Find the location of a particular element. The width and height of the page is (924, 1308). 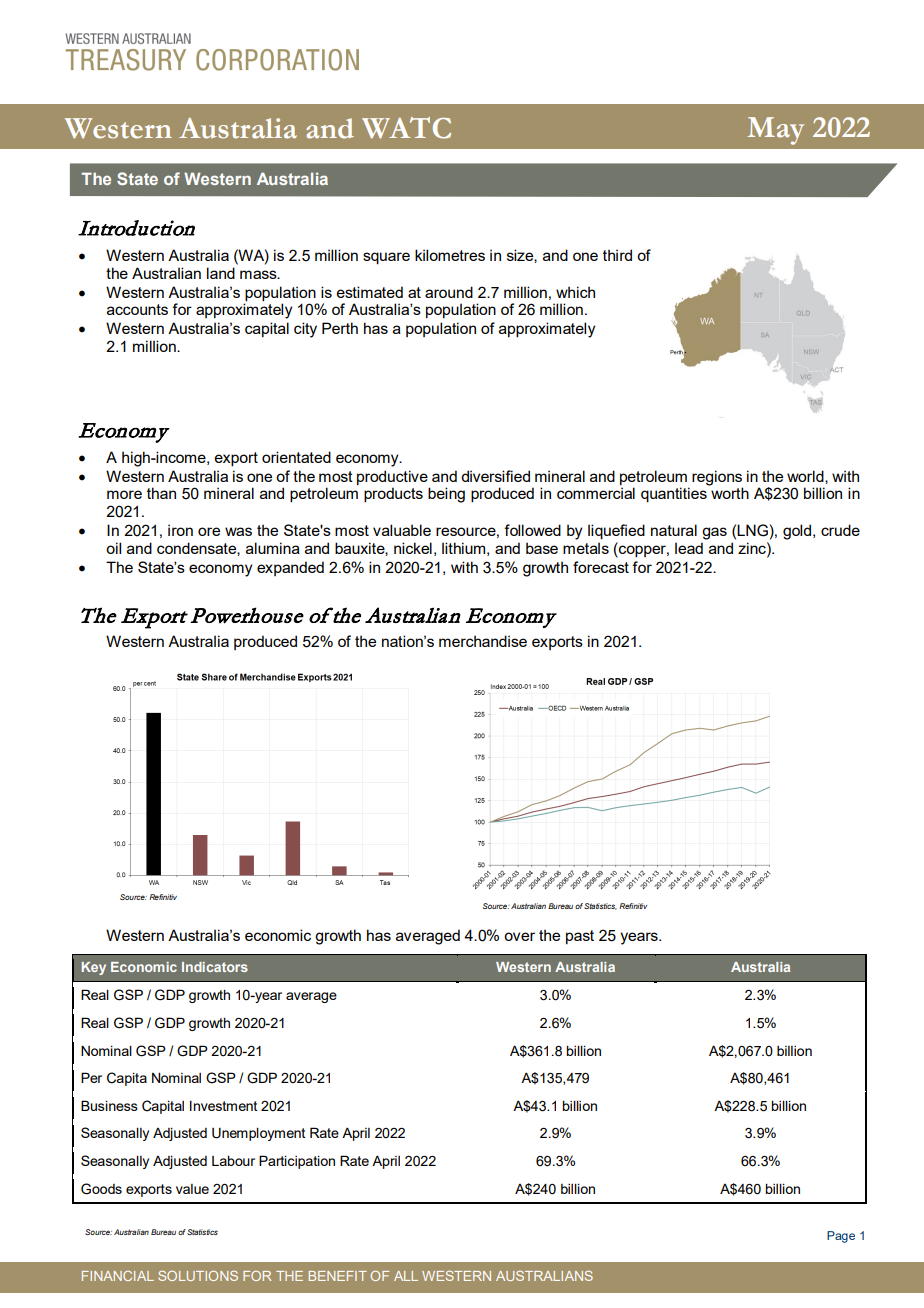

lead is located at coordinates (689, 548).
